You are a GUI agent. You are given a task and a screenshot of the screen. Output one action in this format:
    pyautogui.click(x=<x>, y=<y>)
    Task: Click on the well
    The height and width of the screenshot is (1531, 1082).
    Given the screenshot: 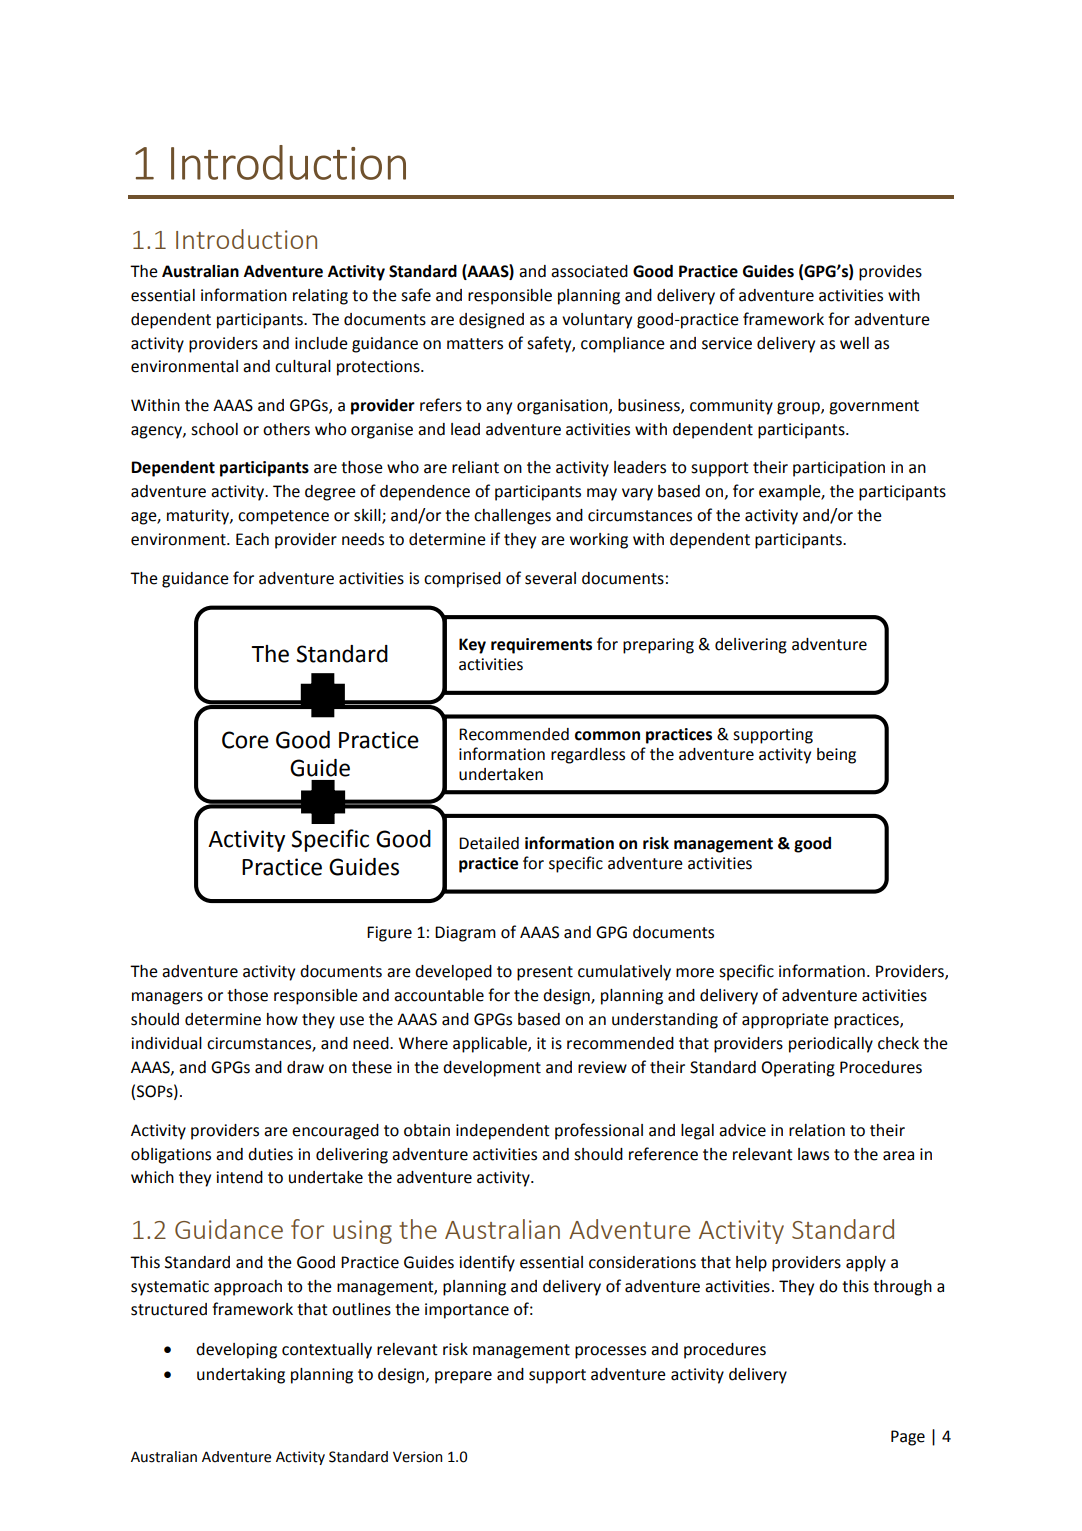 What is the action you would take?
    pyautogui.click(x=854, y=343)
